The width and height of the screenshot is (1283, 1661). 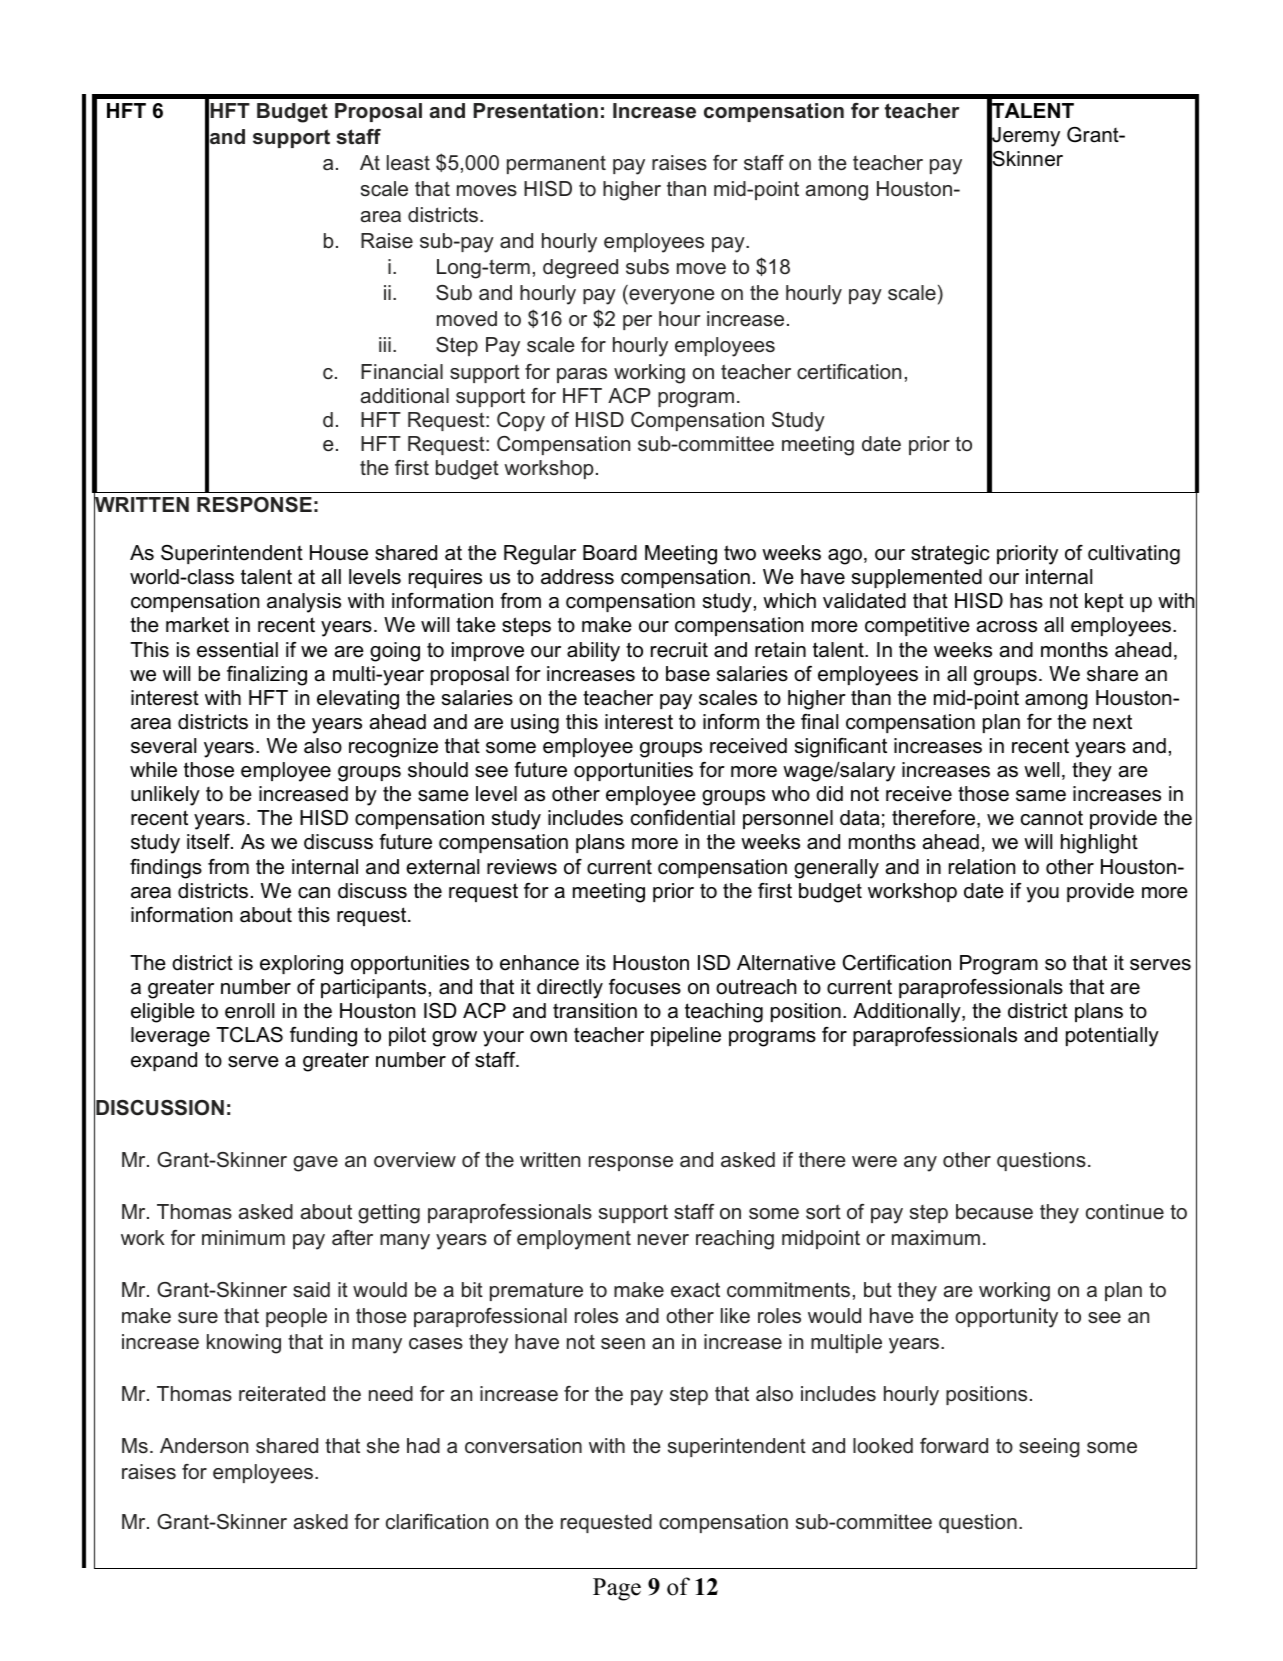 What do you see at coordinates (556, 164) in the screenshot?
I see `permanent` at bounding box center [556, 164].
